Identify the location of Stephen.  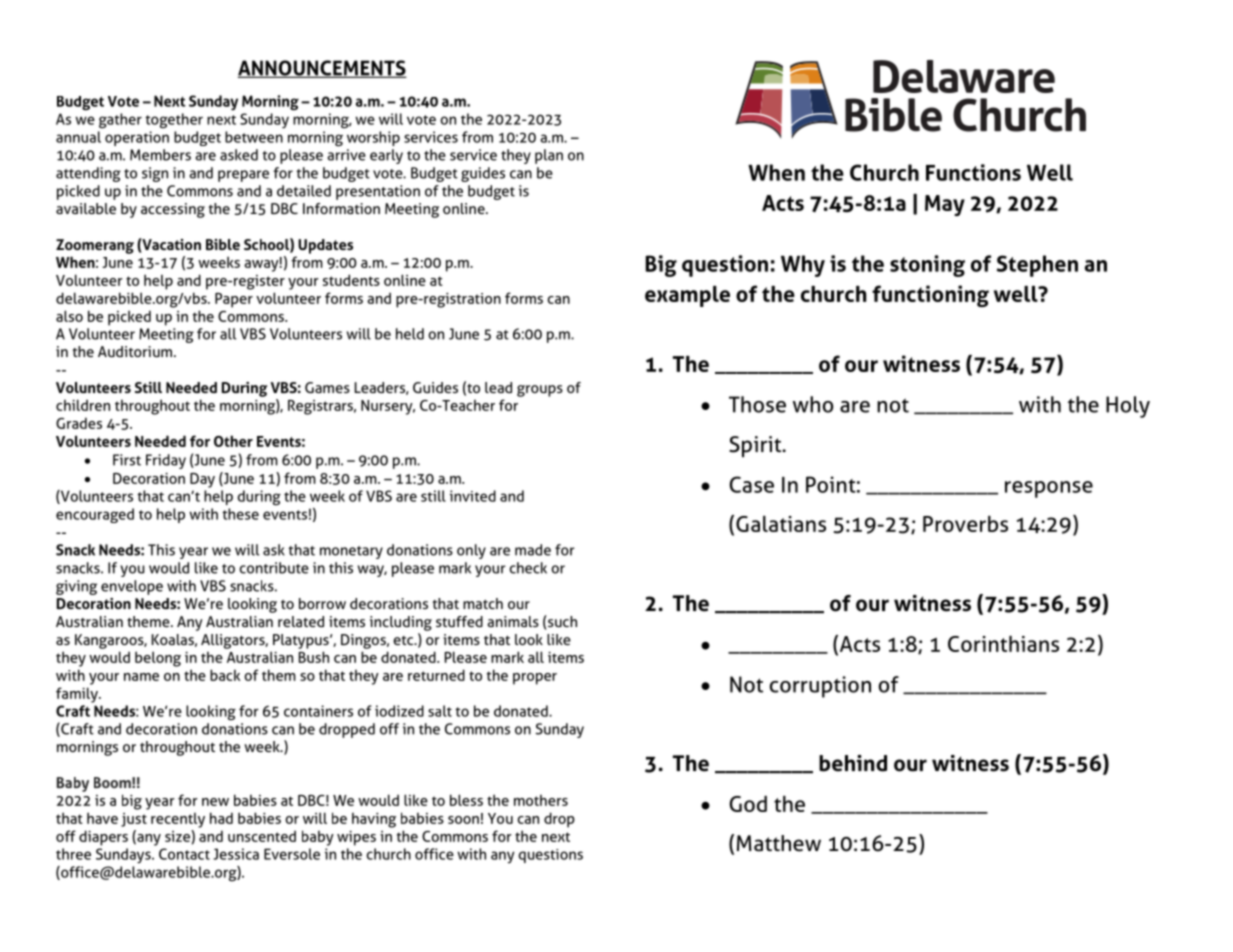
(1037, 266).
